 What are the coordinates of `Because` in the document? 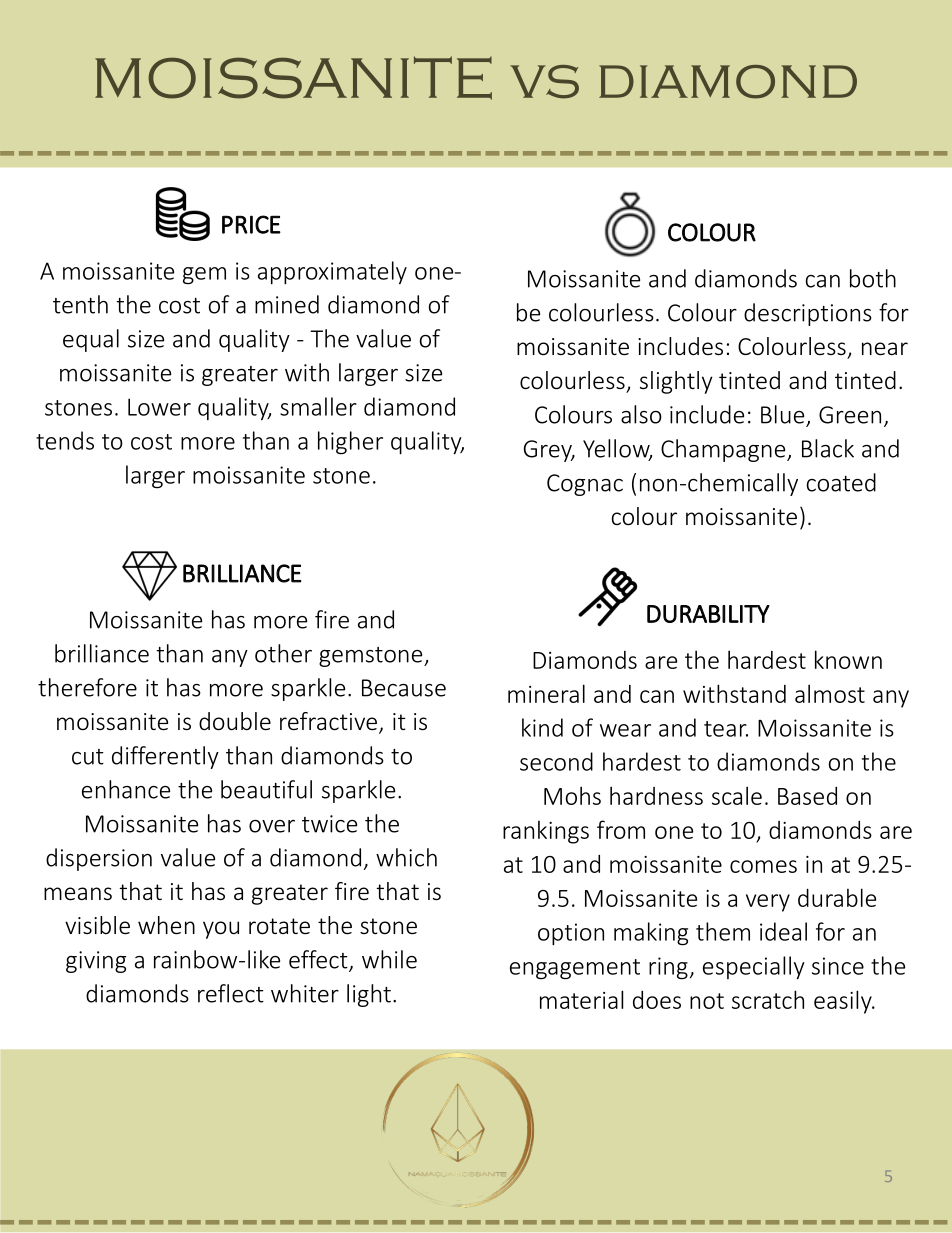 It's located at (404, 688).
